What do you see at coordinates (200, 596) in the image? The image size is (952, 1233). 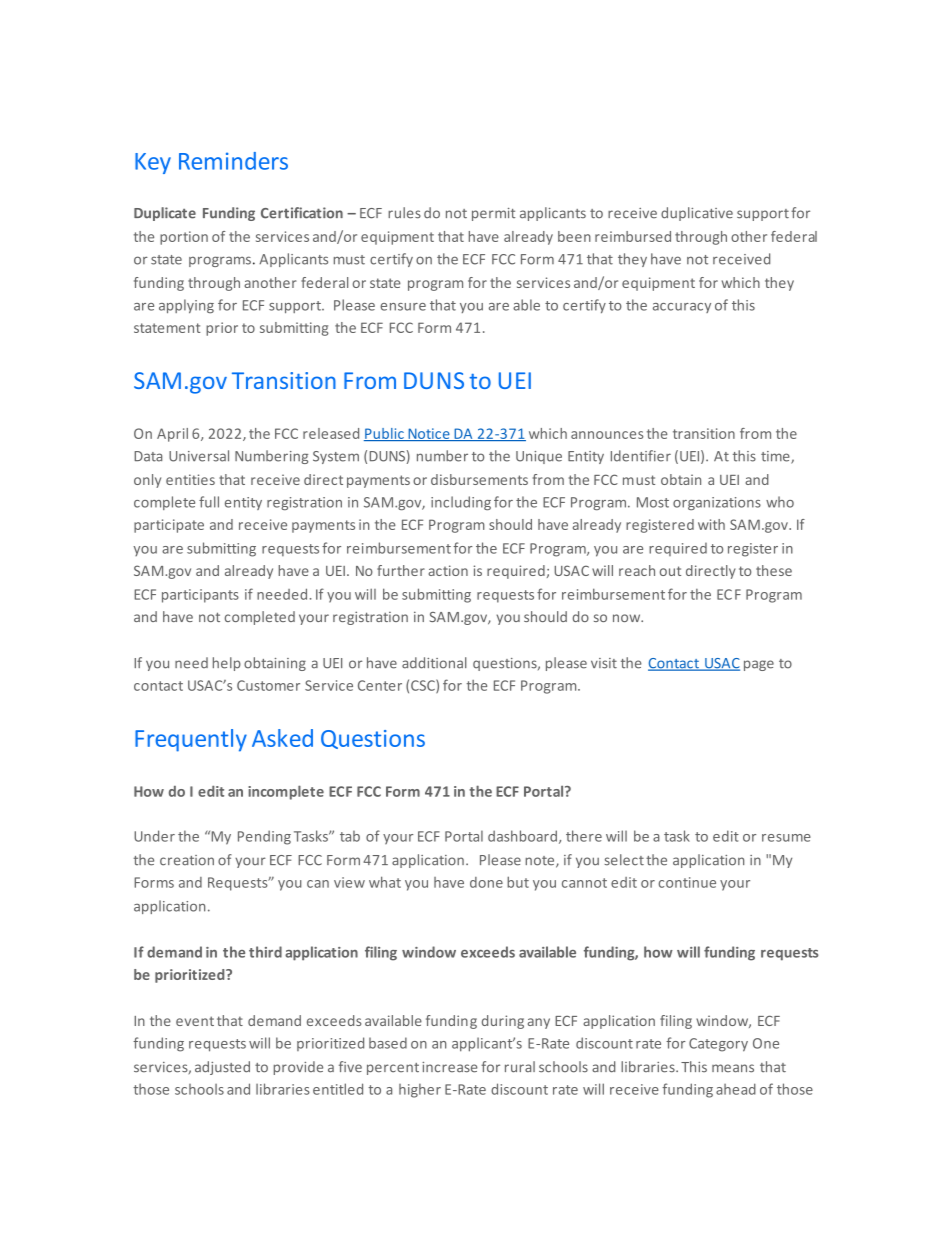 I see `participants` at bounding box center [200, 596].
